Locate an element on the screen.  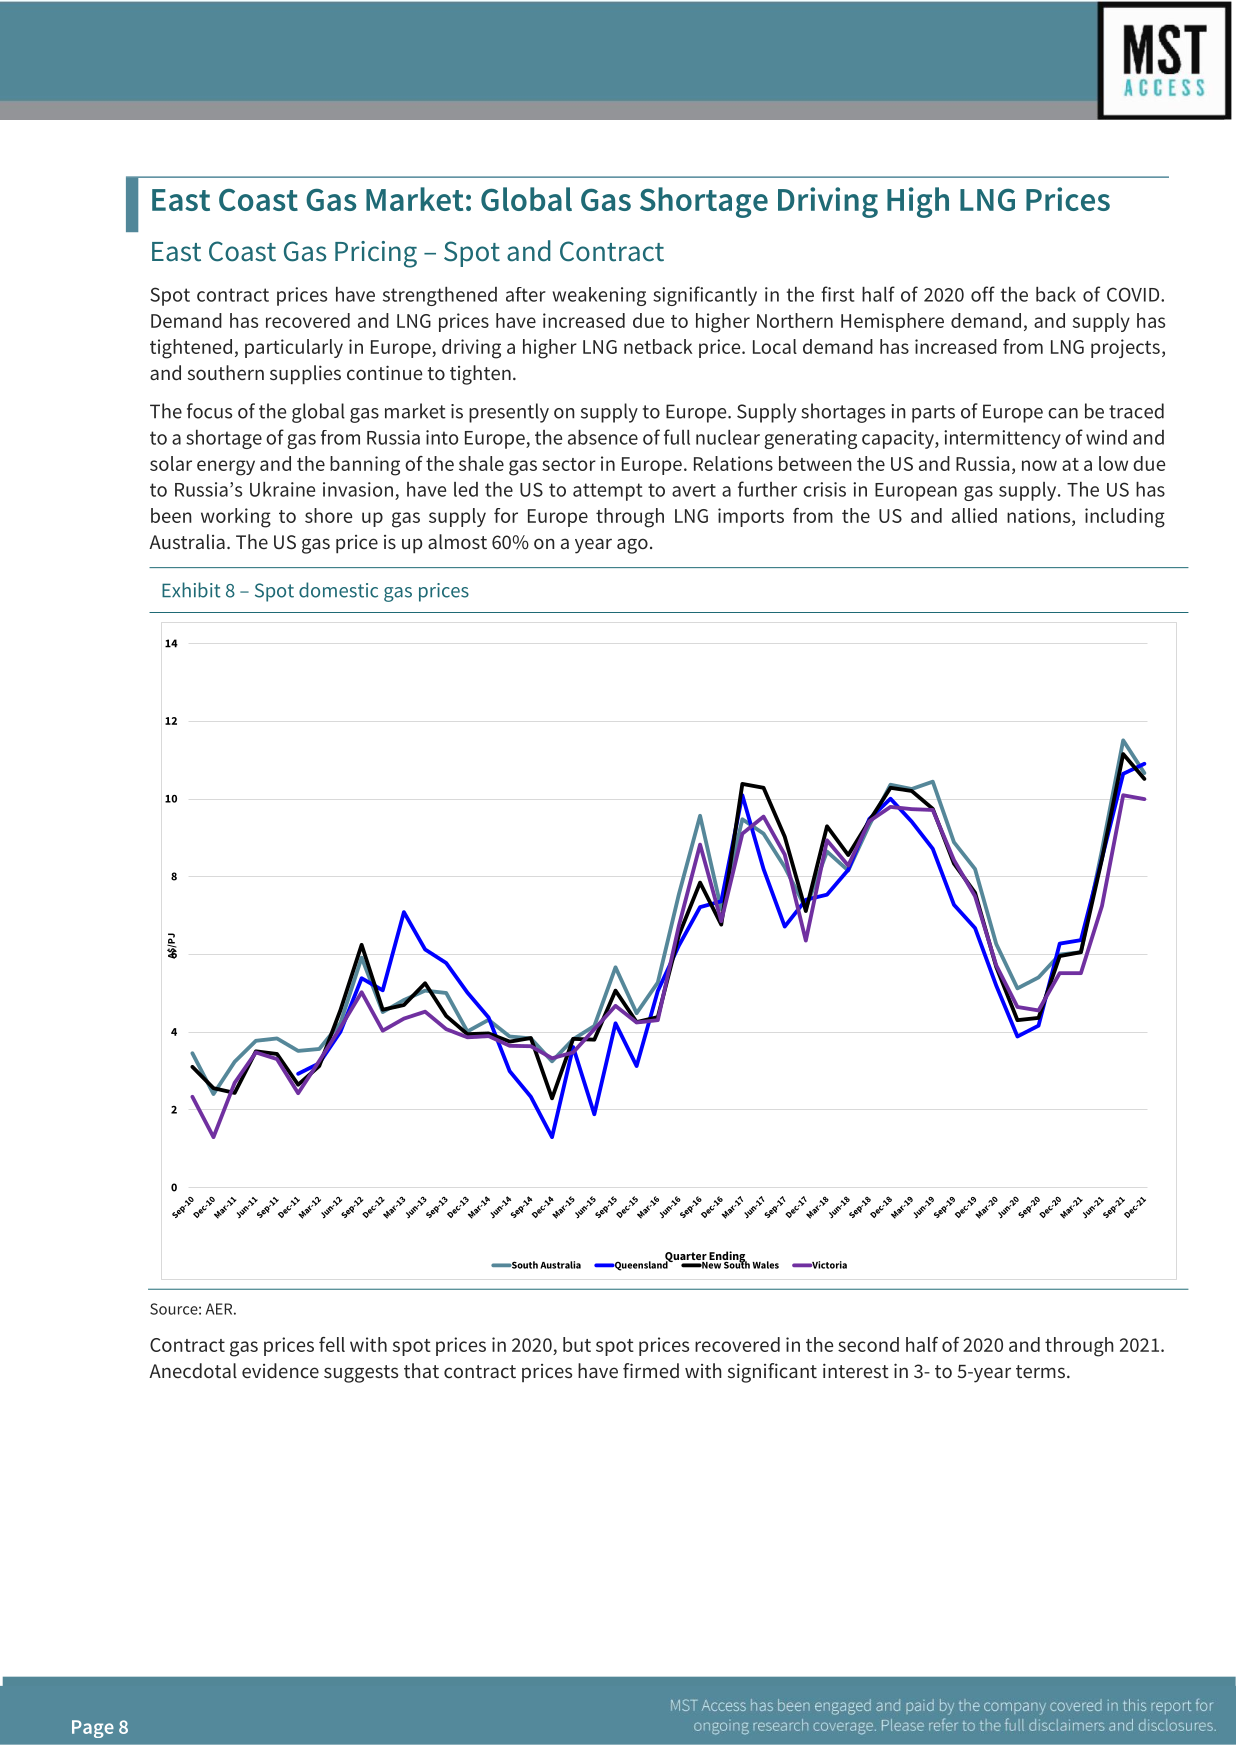
ago is located at coordinates (632, 546).
